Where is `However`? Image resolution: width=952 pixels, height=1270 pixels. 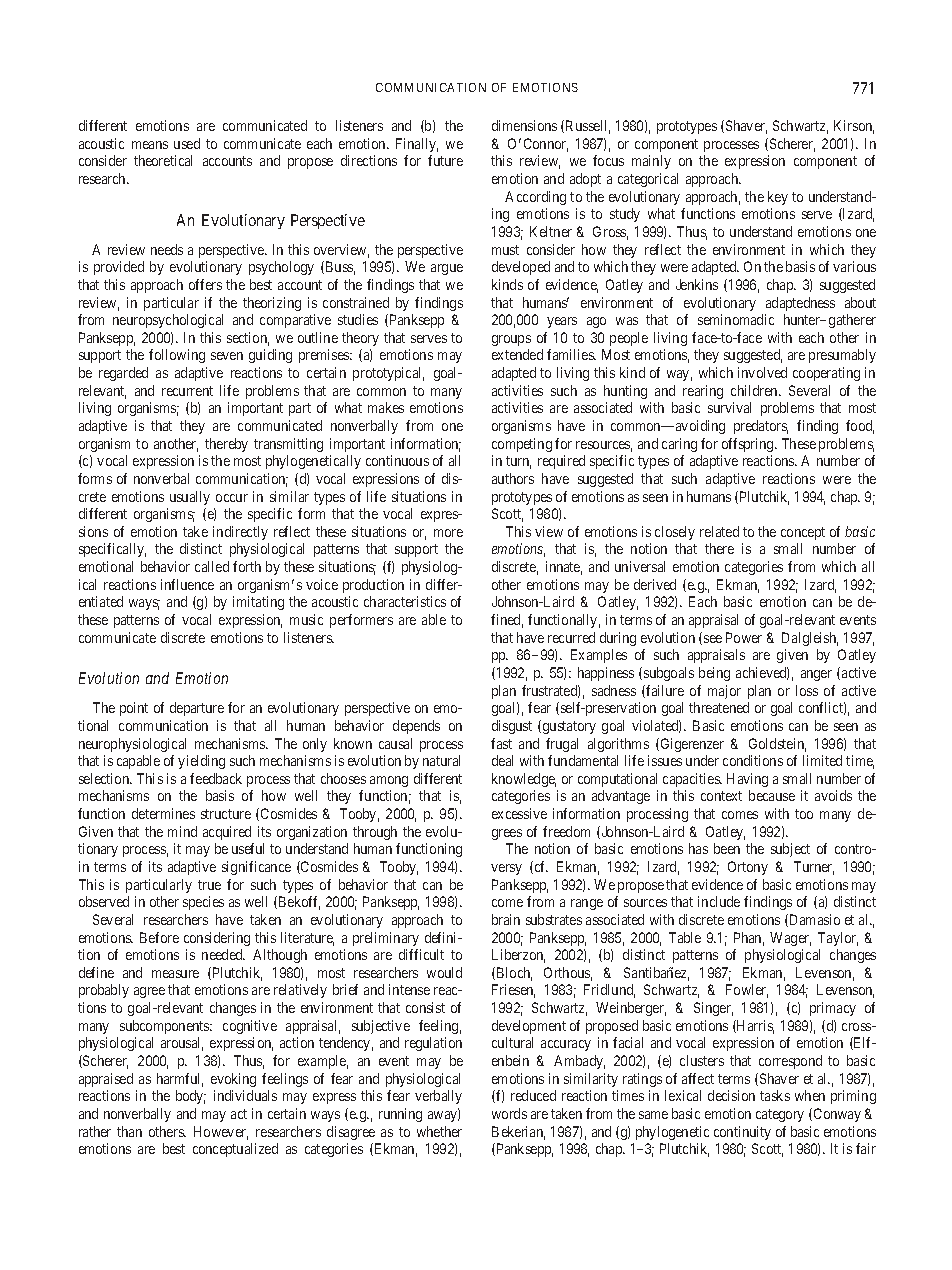 However is located at coordinates (221, 1133).
